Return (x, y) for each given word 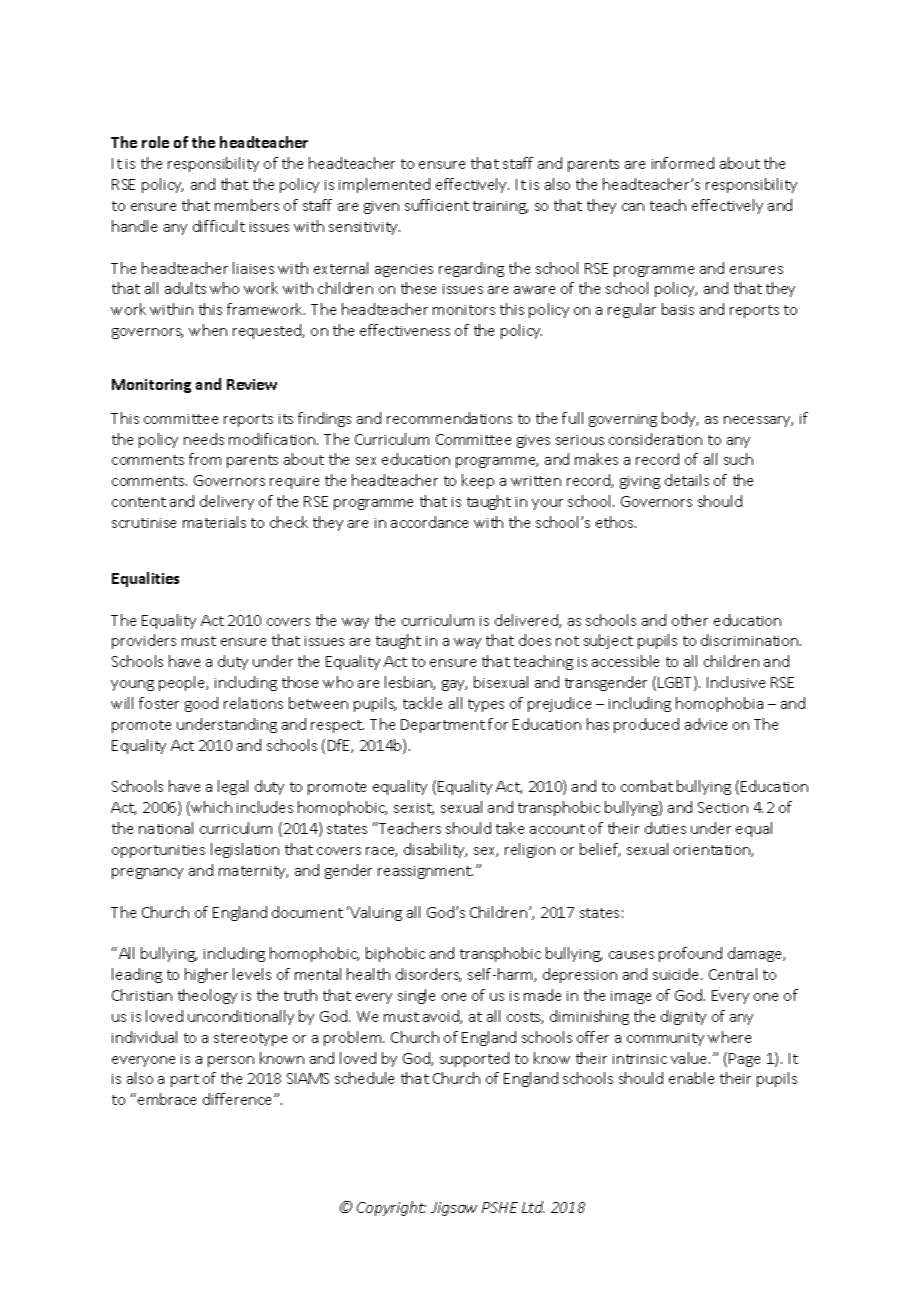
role (155, 142)
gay (454, 685)
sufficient (437, 205)
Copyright (391, 1208)
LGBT (676, 683)
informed (683, 163)
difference (239, 1099)
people (183, 683)
